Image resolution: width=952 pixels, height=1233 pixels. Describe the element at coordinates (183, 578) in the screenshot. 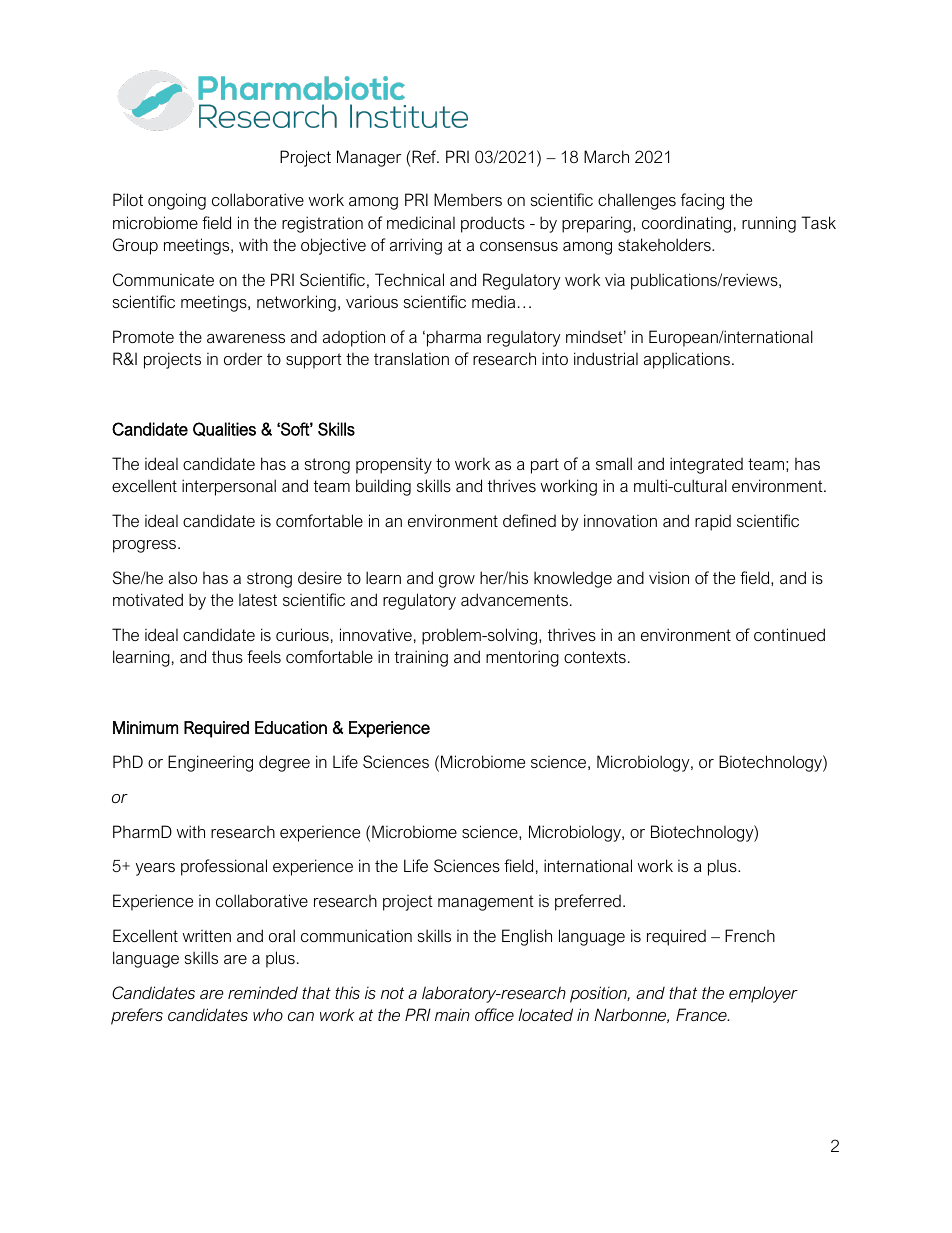

I see `also` at that location.
